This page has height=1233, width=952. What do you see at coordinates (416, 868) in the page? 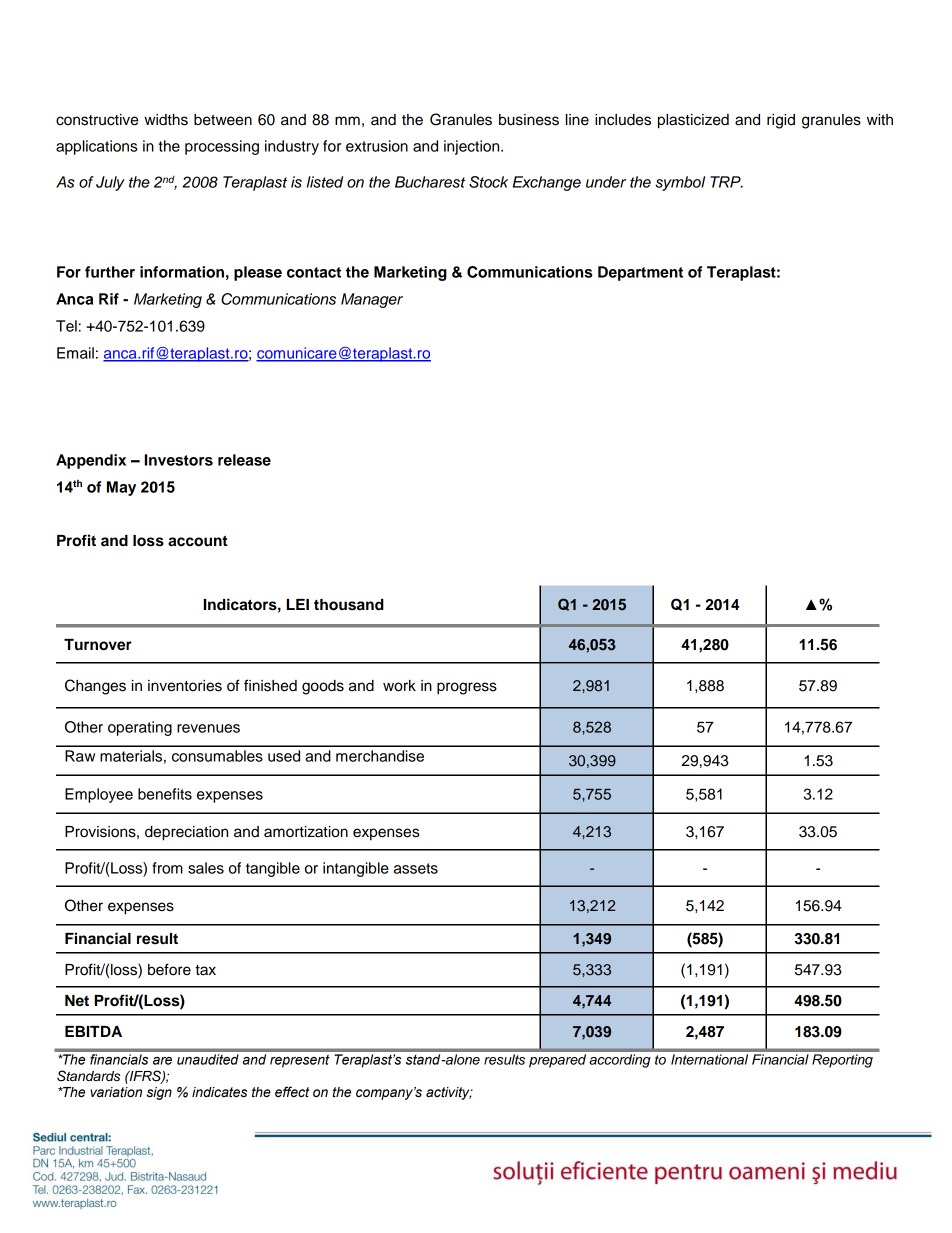
I see `assets` at bounding box center [416, 868].
